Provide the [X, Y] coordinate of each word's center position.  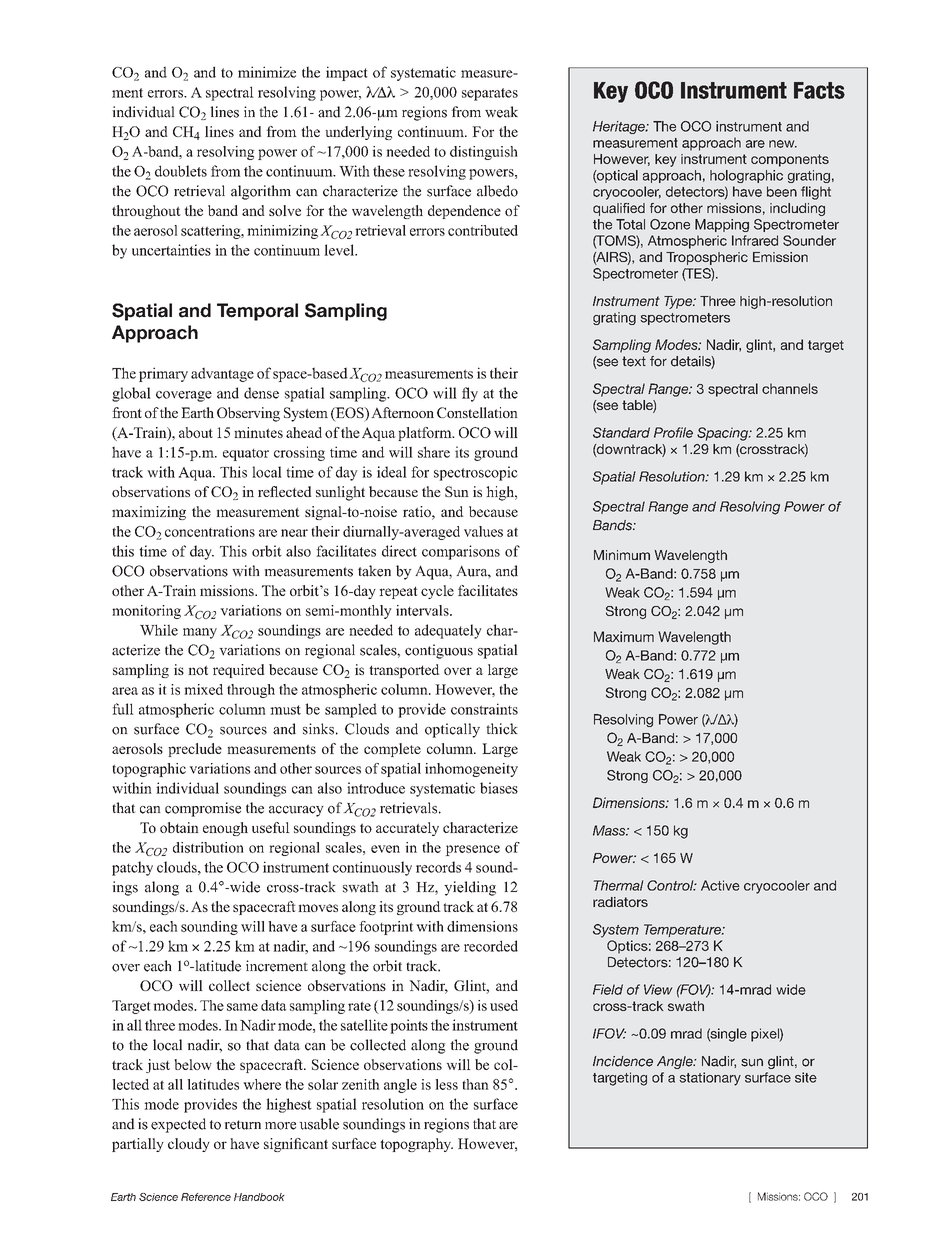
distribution [208, 847]
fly [470, 394]
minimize [267, 72]
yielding [470, 888]
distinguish [484, 153]
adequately [448, 631]
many [200, 633]
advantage [222, 374]
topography [416, 1145]
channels [790, 388]
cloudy [189, 1145]
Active [720, 885]
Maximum [624, 636]
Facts [819, 90]
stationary [710, 1079]
